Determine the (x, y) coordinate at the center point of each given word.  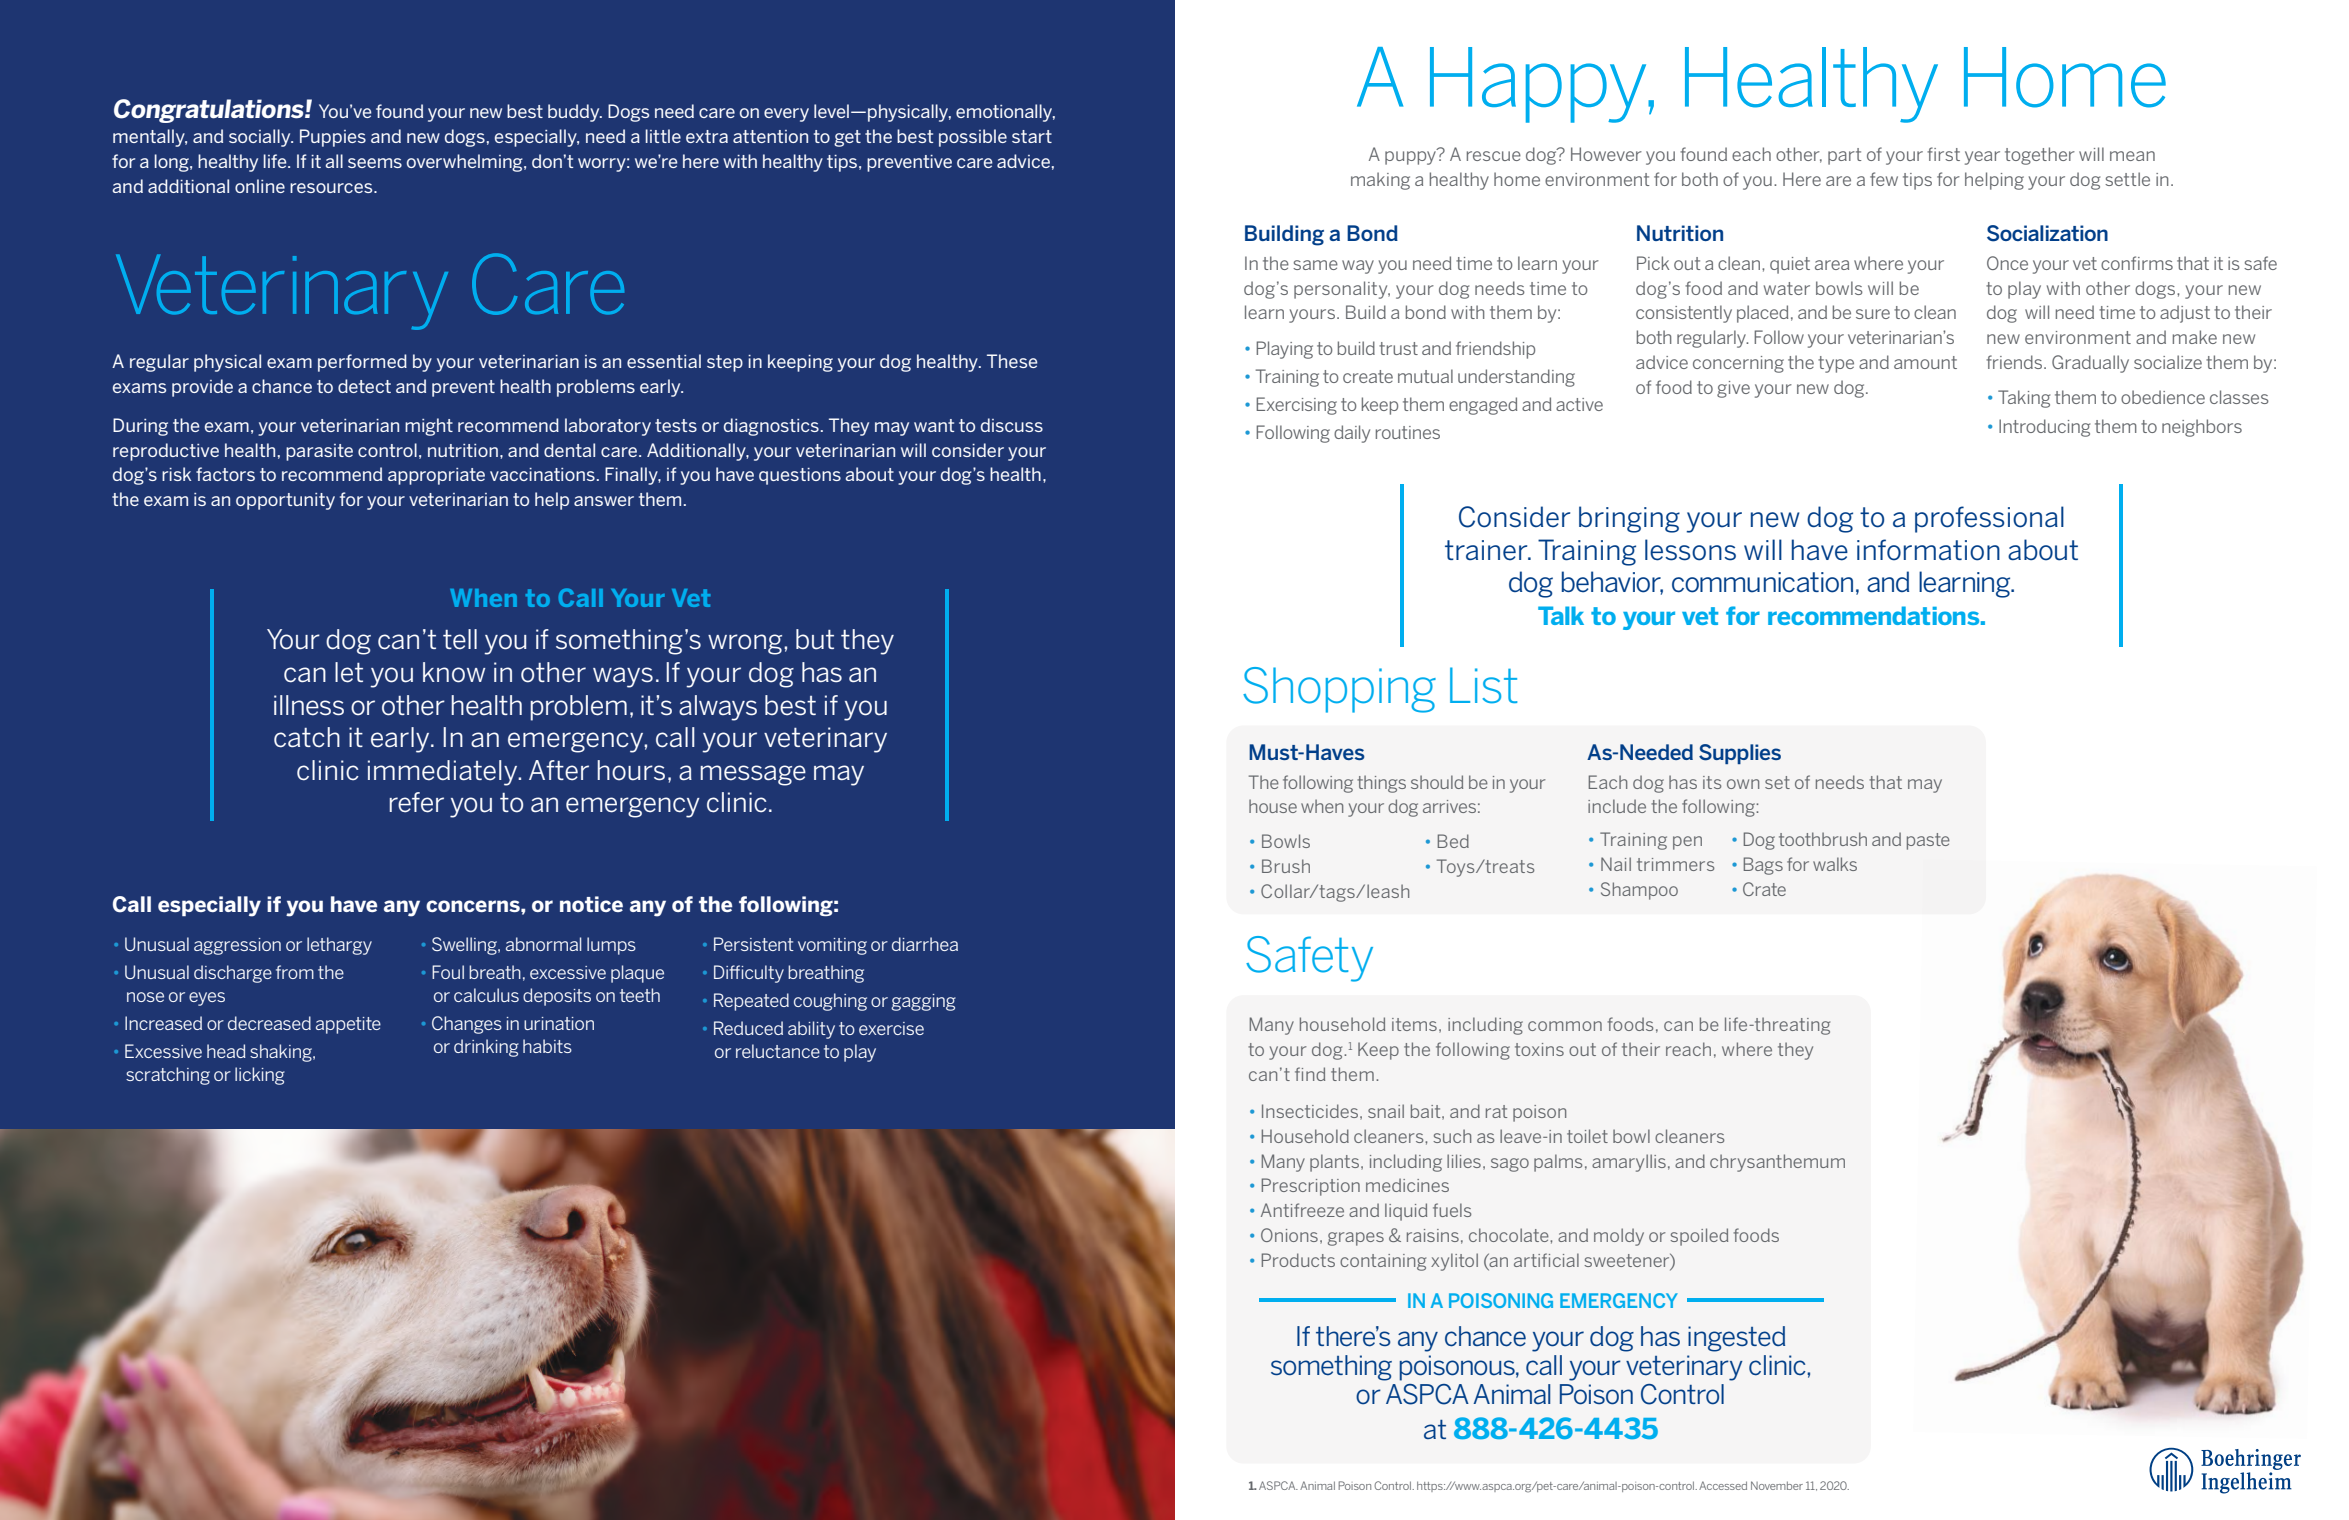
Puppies (333, 138)
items (1414, 1024)
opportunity (285, 501)
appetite (348, 1025)
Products (1298, 1260)
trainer (1487, 550)
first (1943, 154)
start (1032, 136)
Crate (1764, 889)
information (1928, 550)
